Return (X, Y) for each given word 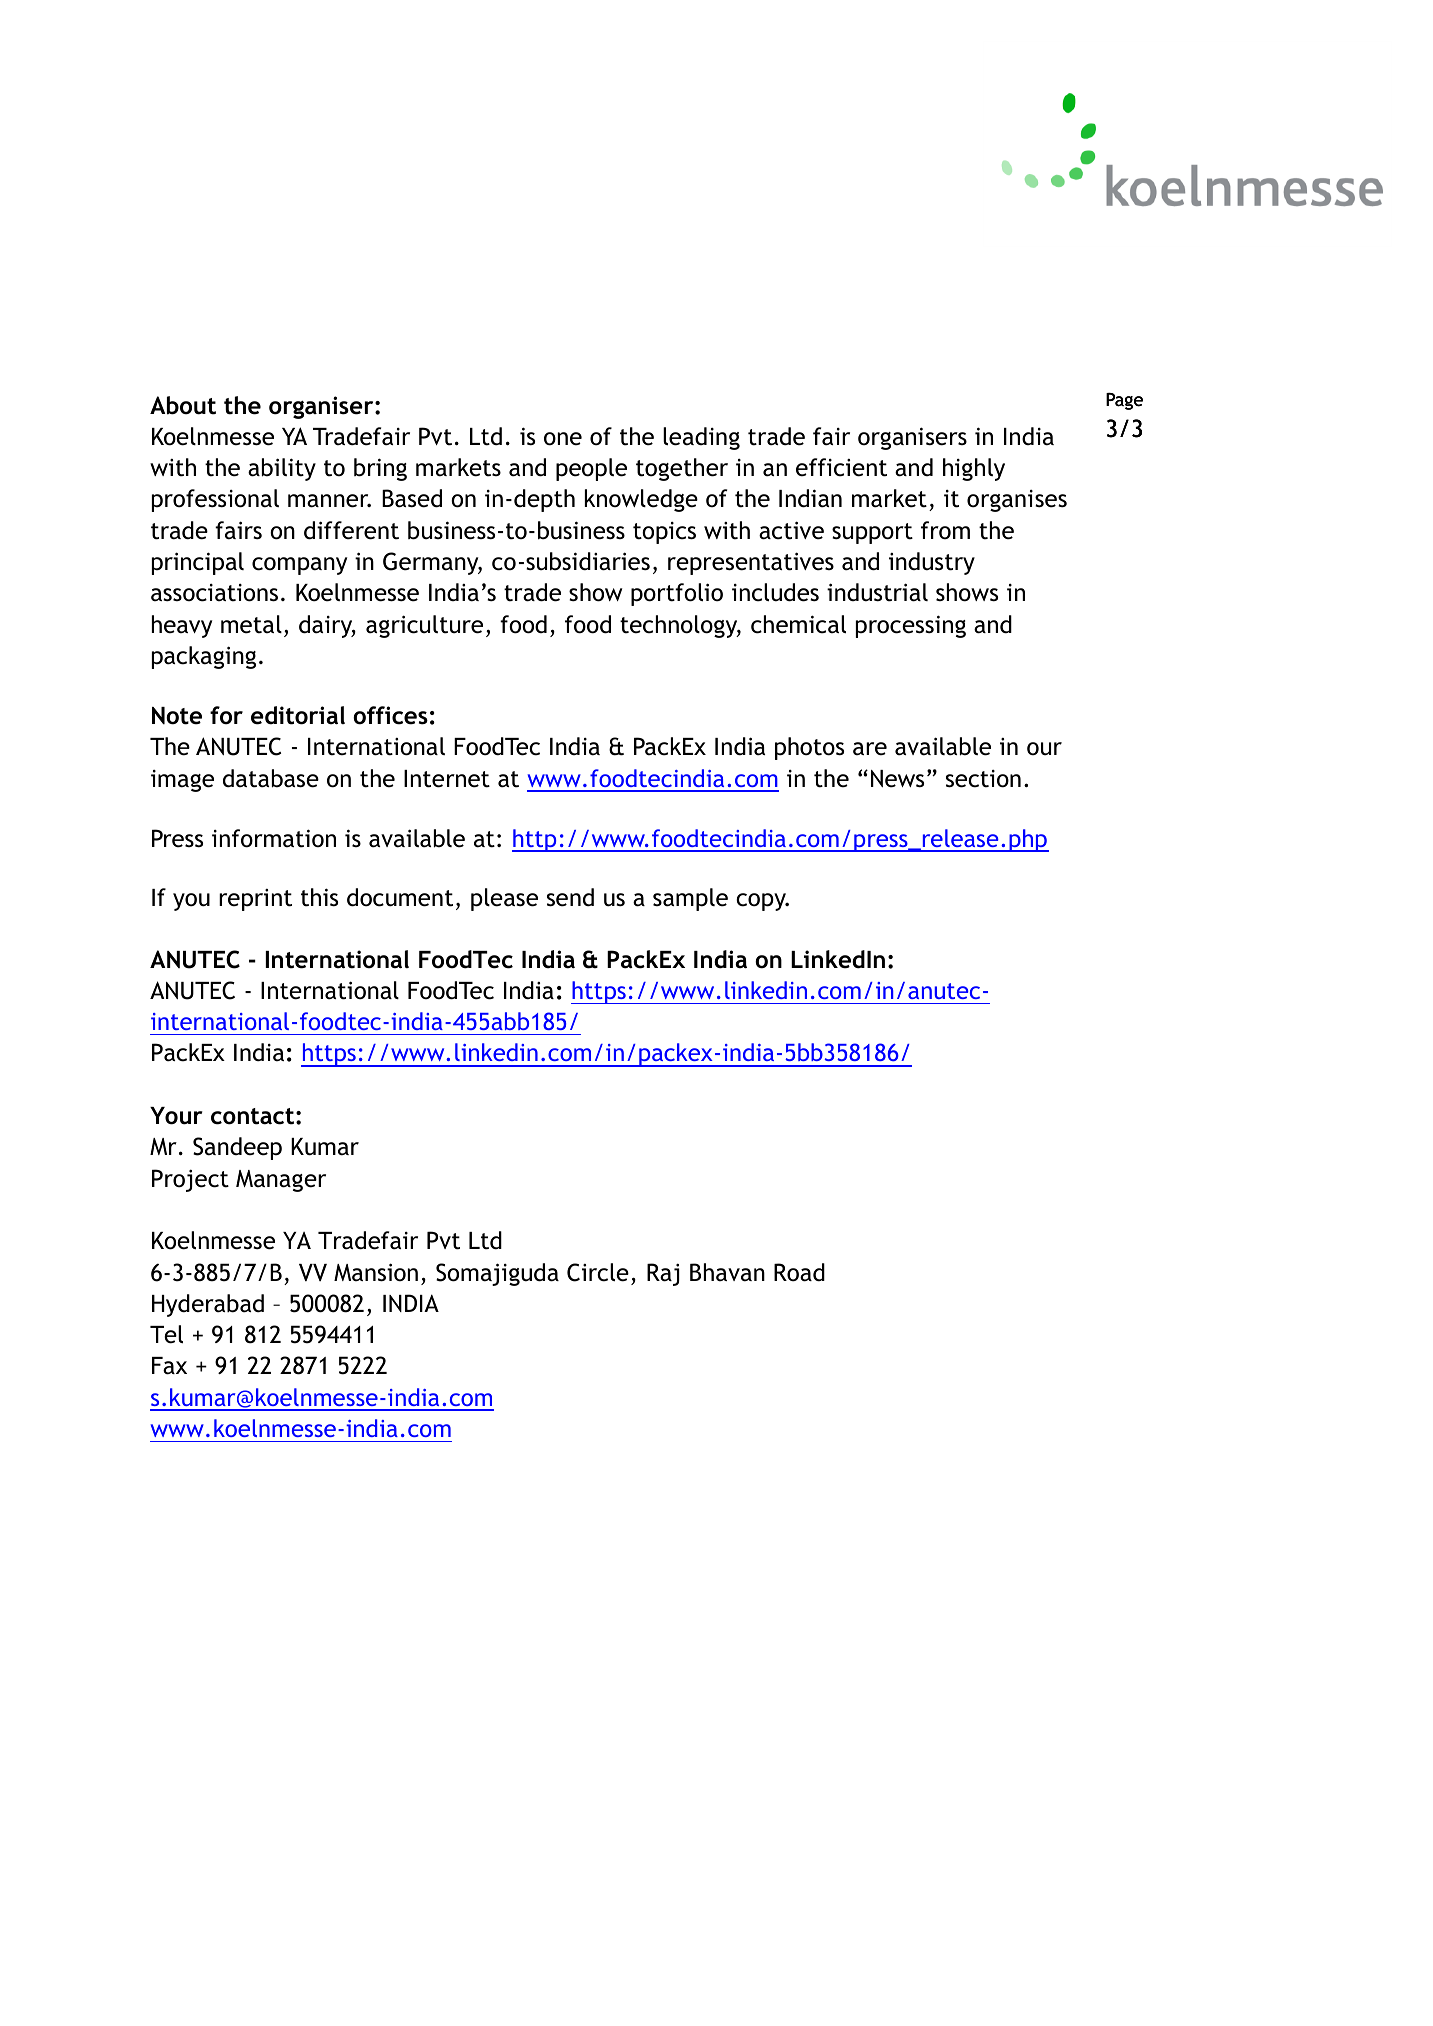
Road (799, 1272)
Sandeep (237, 1148)
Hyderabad (208, 1305)
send (570, 897)
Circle (598, 1272)
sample (690, 899)
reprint (255, 900)
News (897, 779)
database (271, 778)
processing (911, 626)
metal (251, 624)
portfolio (677, 594)
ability (282, 469)
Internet (447, 779)
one (563, 439)
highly (974, 469)
